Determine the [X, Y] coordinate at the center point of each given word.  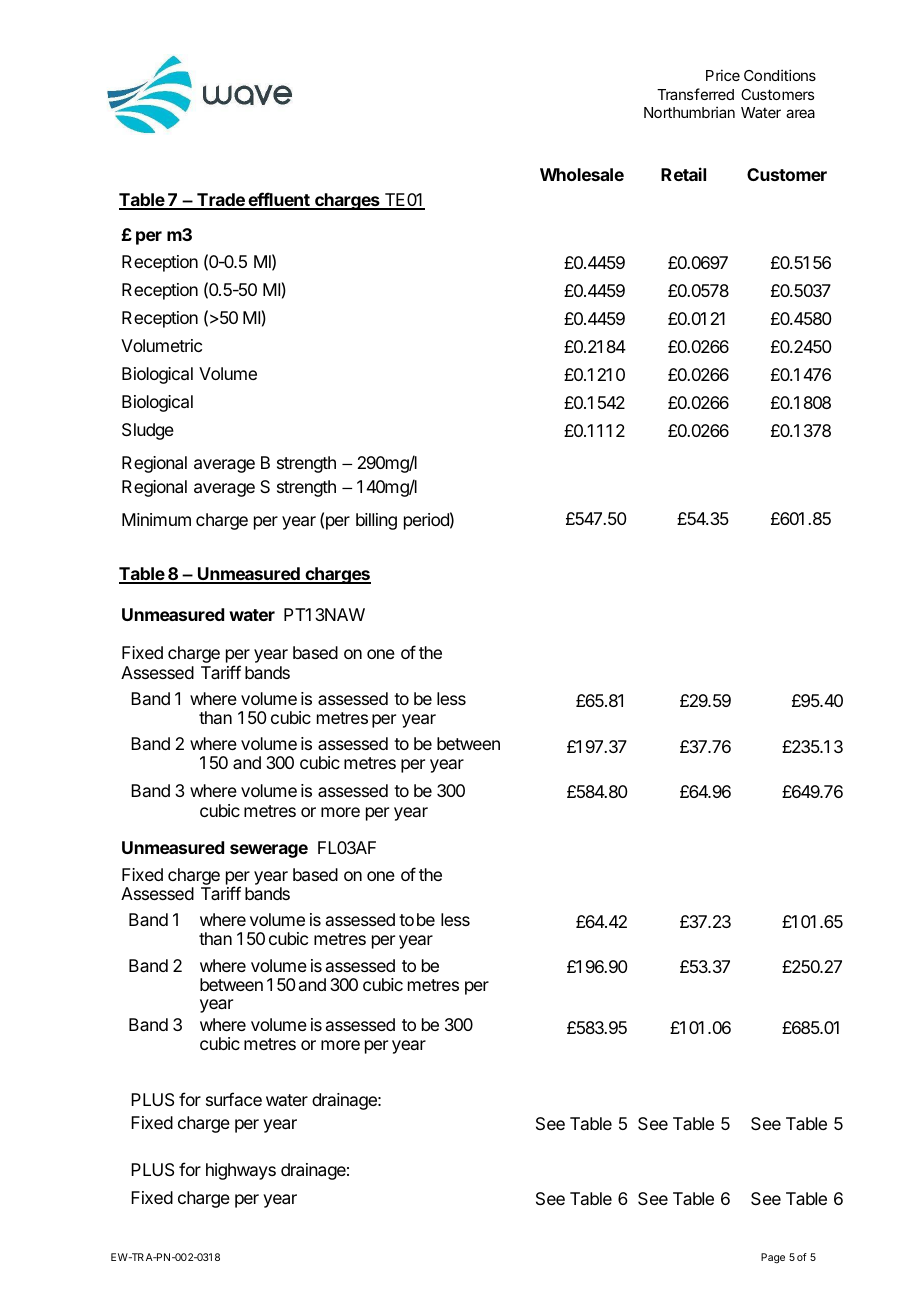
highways [241, 1171]
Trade [221, 201]
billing [376, 521]
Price [723, 75]
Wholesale [582, 174]
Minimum [156, 519]
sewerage [269, 851]
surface [234, 1099]
